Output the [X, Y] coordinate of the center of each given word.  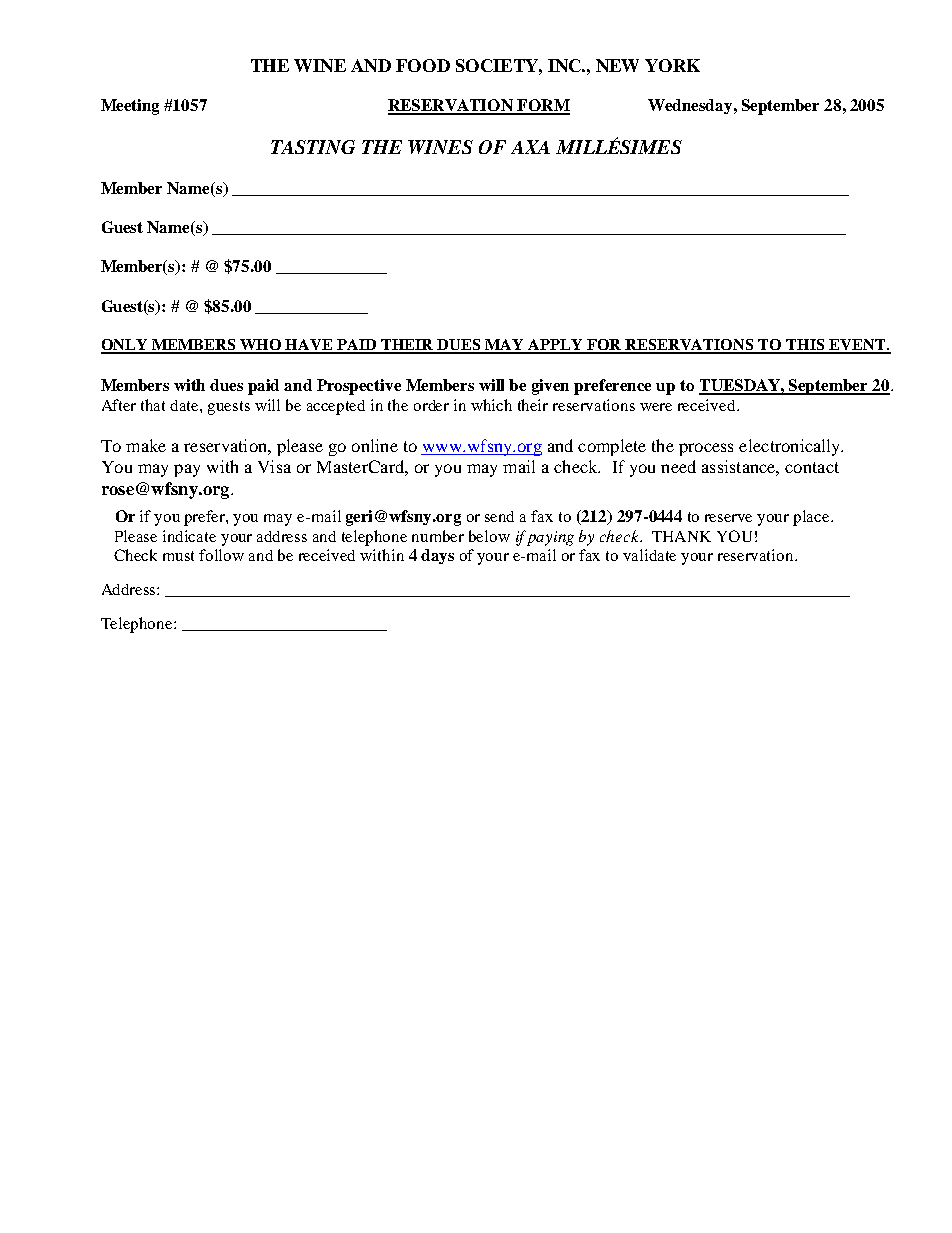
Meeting [130, 107]
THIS [806, 346]
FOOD [423, 65]
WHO [261, 346]
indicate [189, 536]
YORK [672, 65]
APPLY [556, 346]
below [489, 536]
